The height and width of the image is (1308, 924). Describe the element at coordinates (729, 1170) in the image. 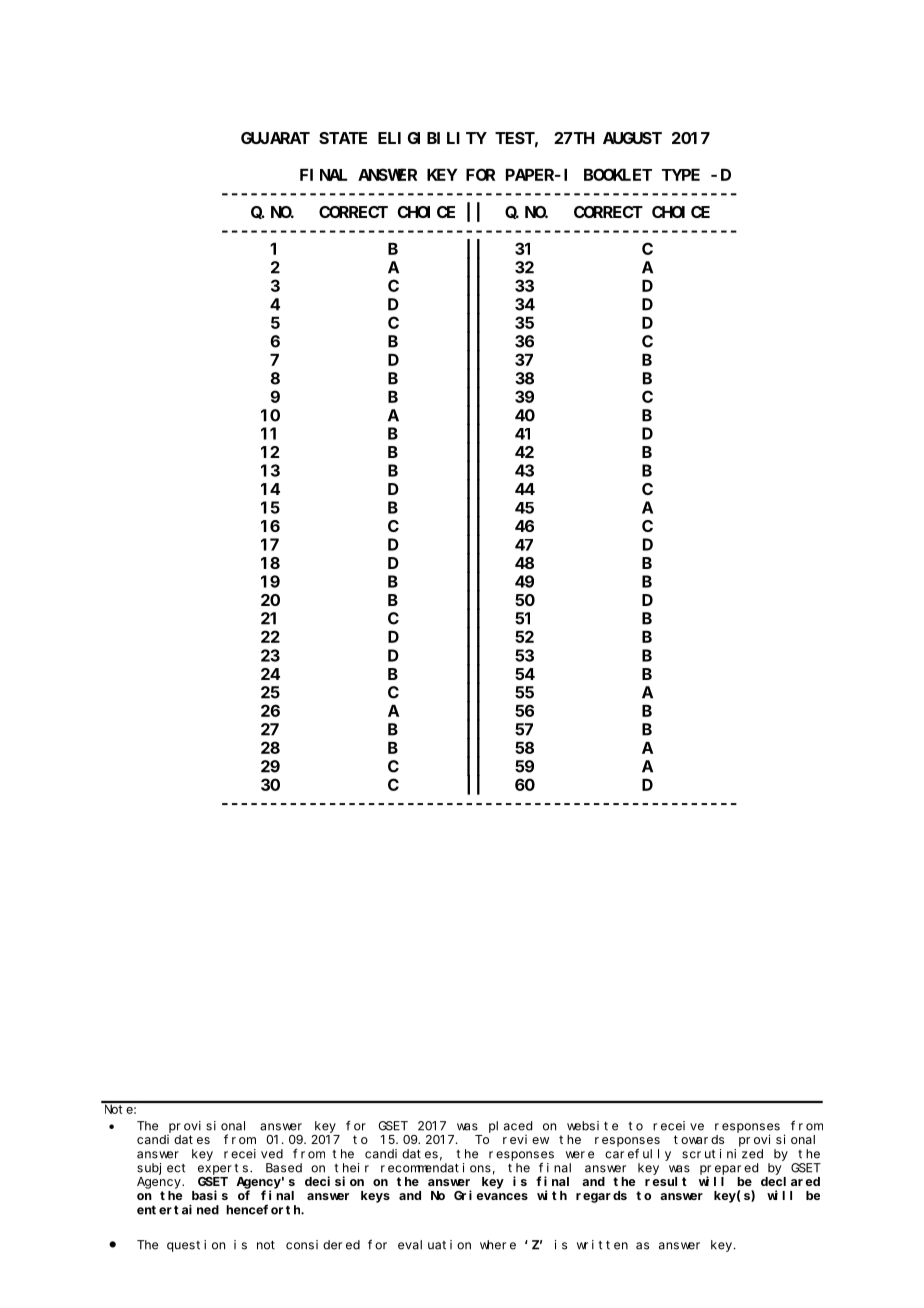

I see `prepared` at that location.
